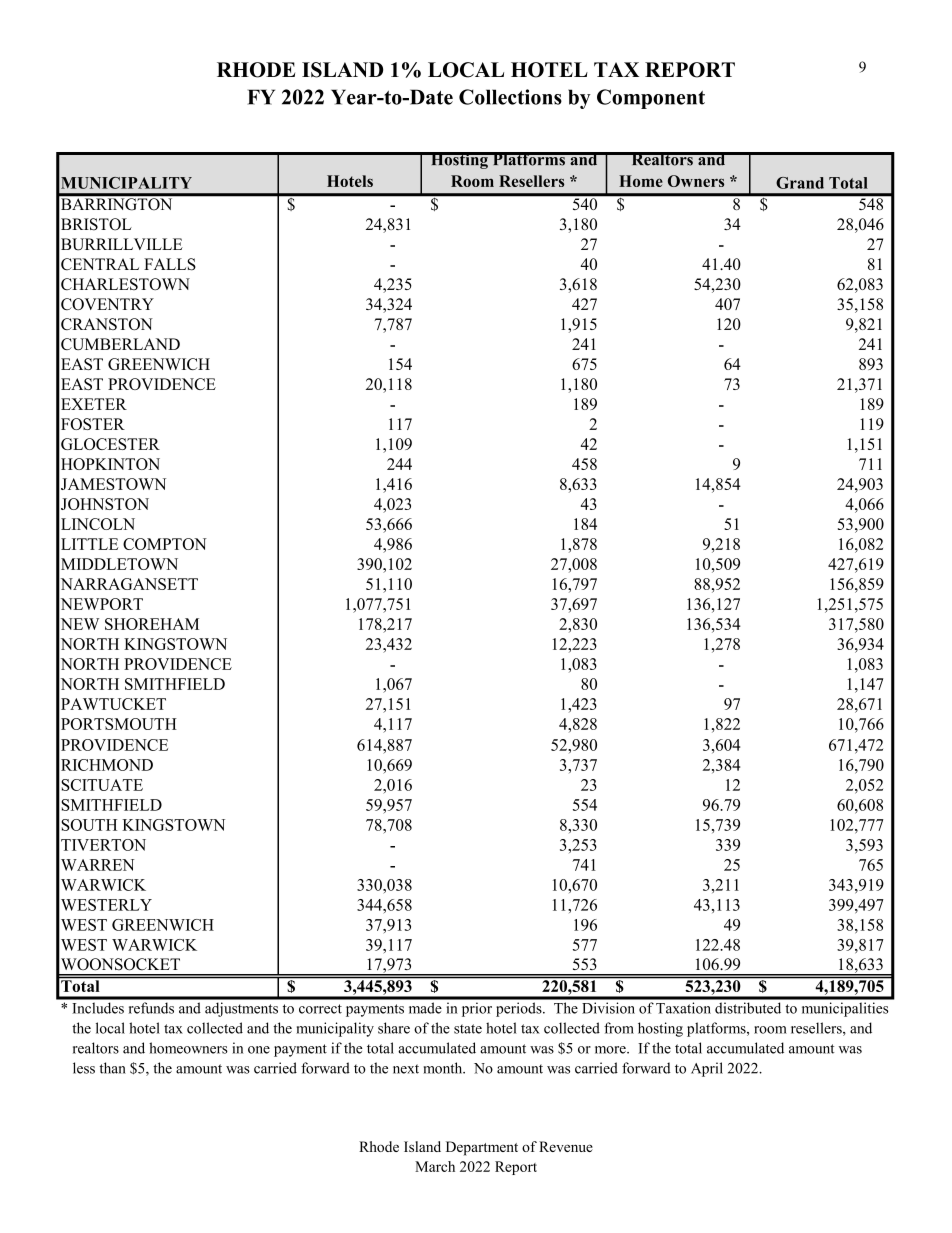  I want to click on month, so click(444, 1068).
